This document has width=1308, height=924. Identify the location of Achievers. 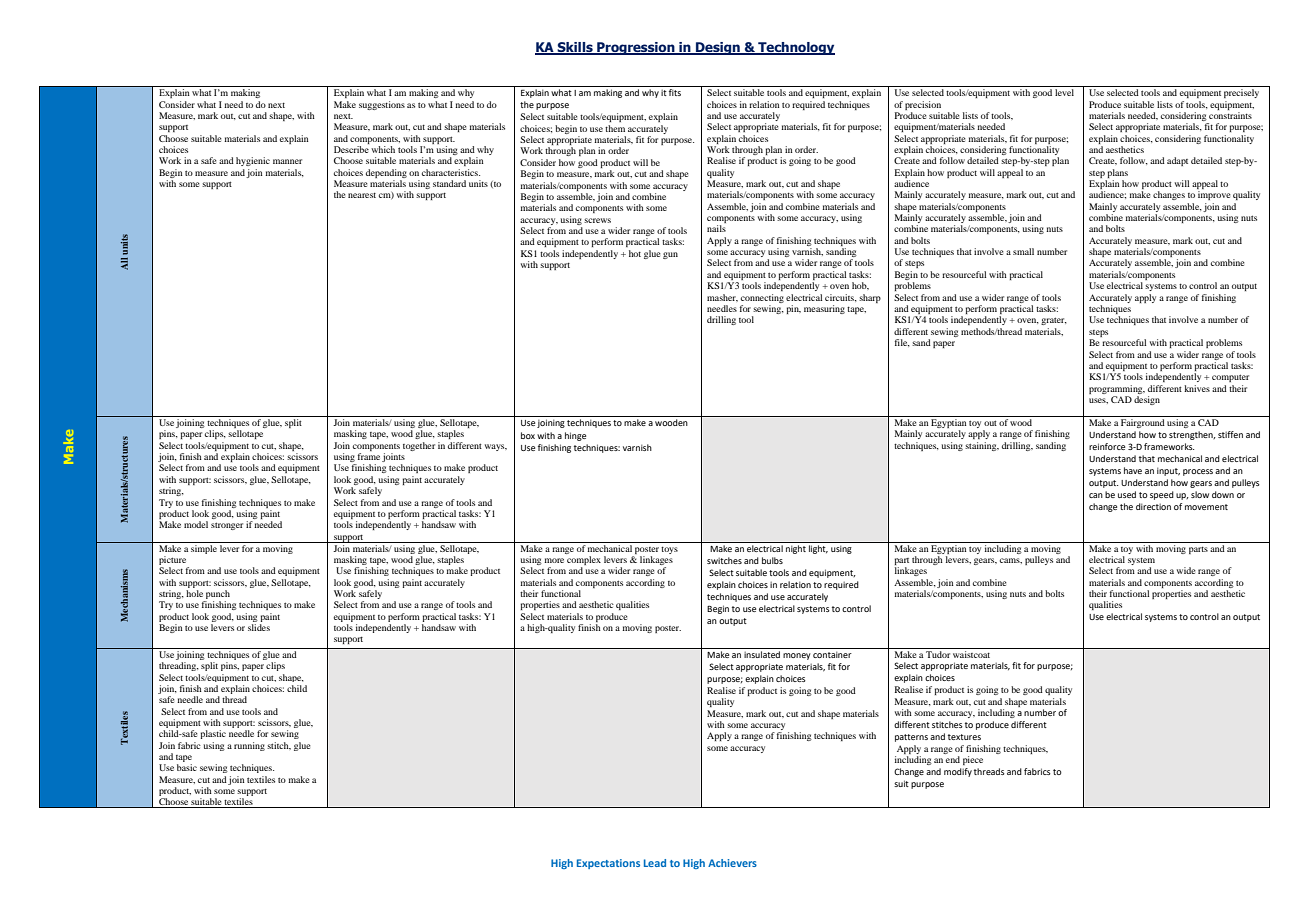
(732, 863).
